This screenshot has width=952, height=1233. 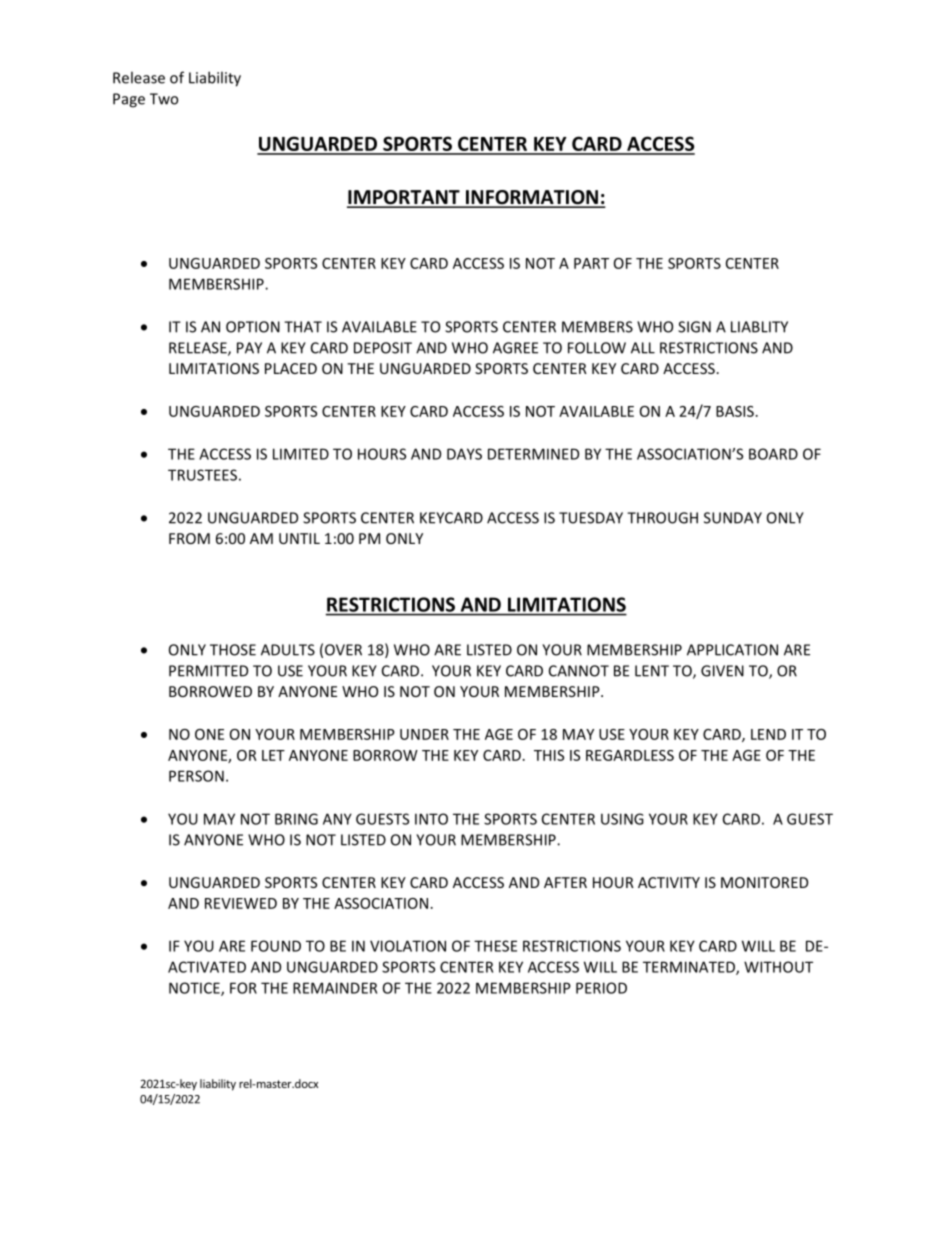 What do you see at coordinates (722, 671) in the screenshot?
I see `GIVEN` at bounding box center [722, 671].
